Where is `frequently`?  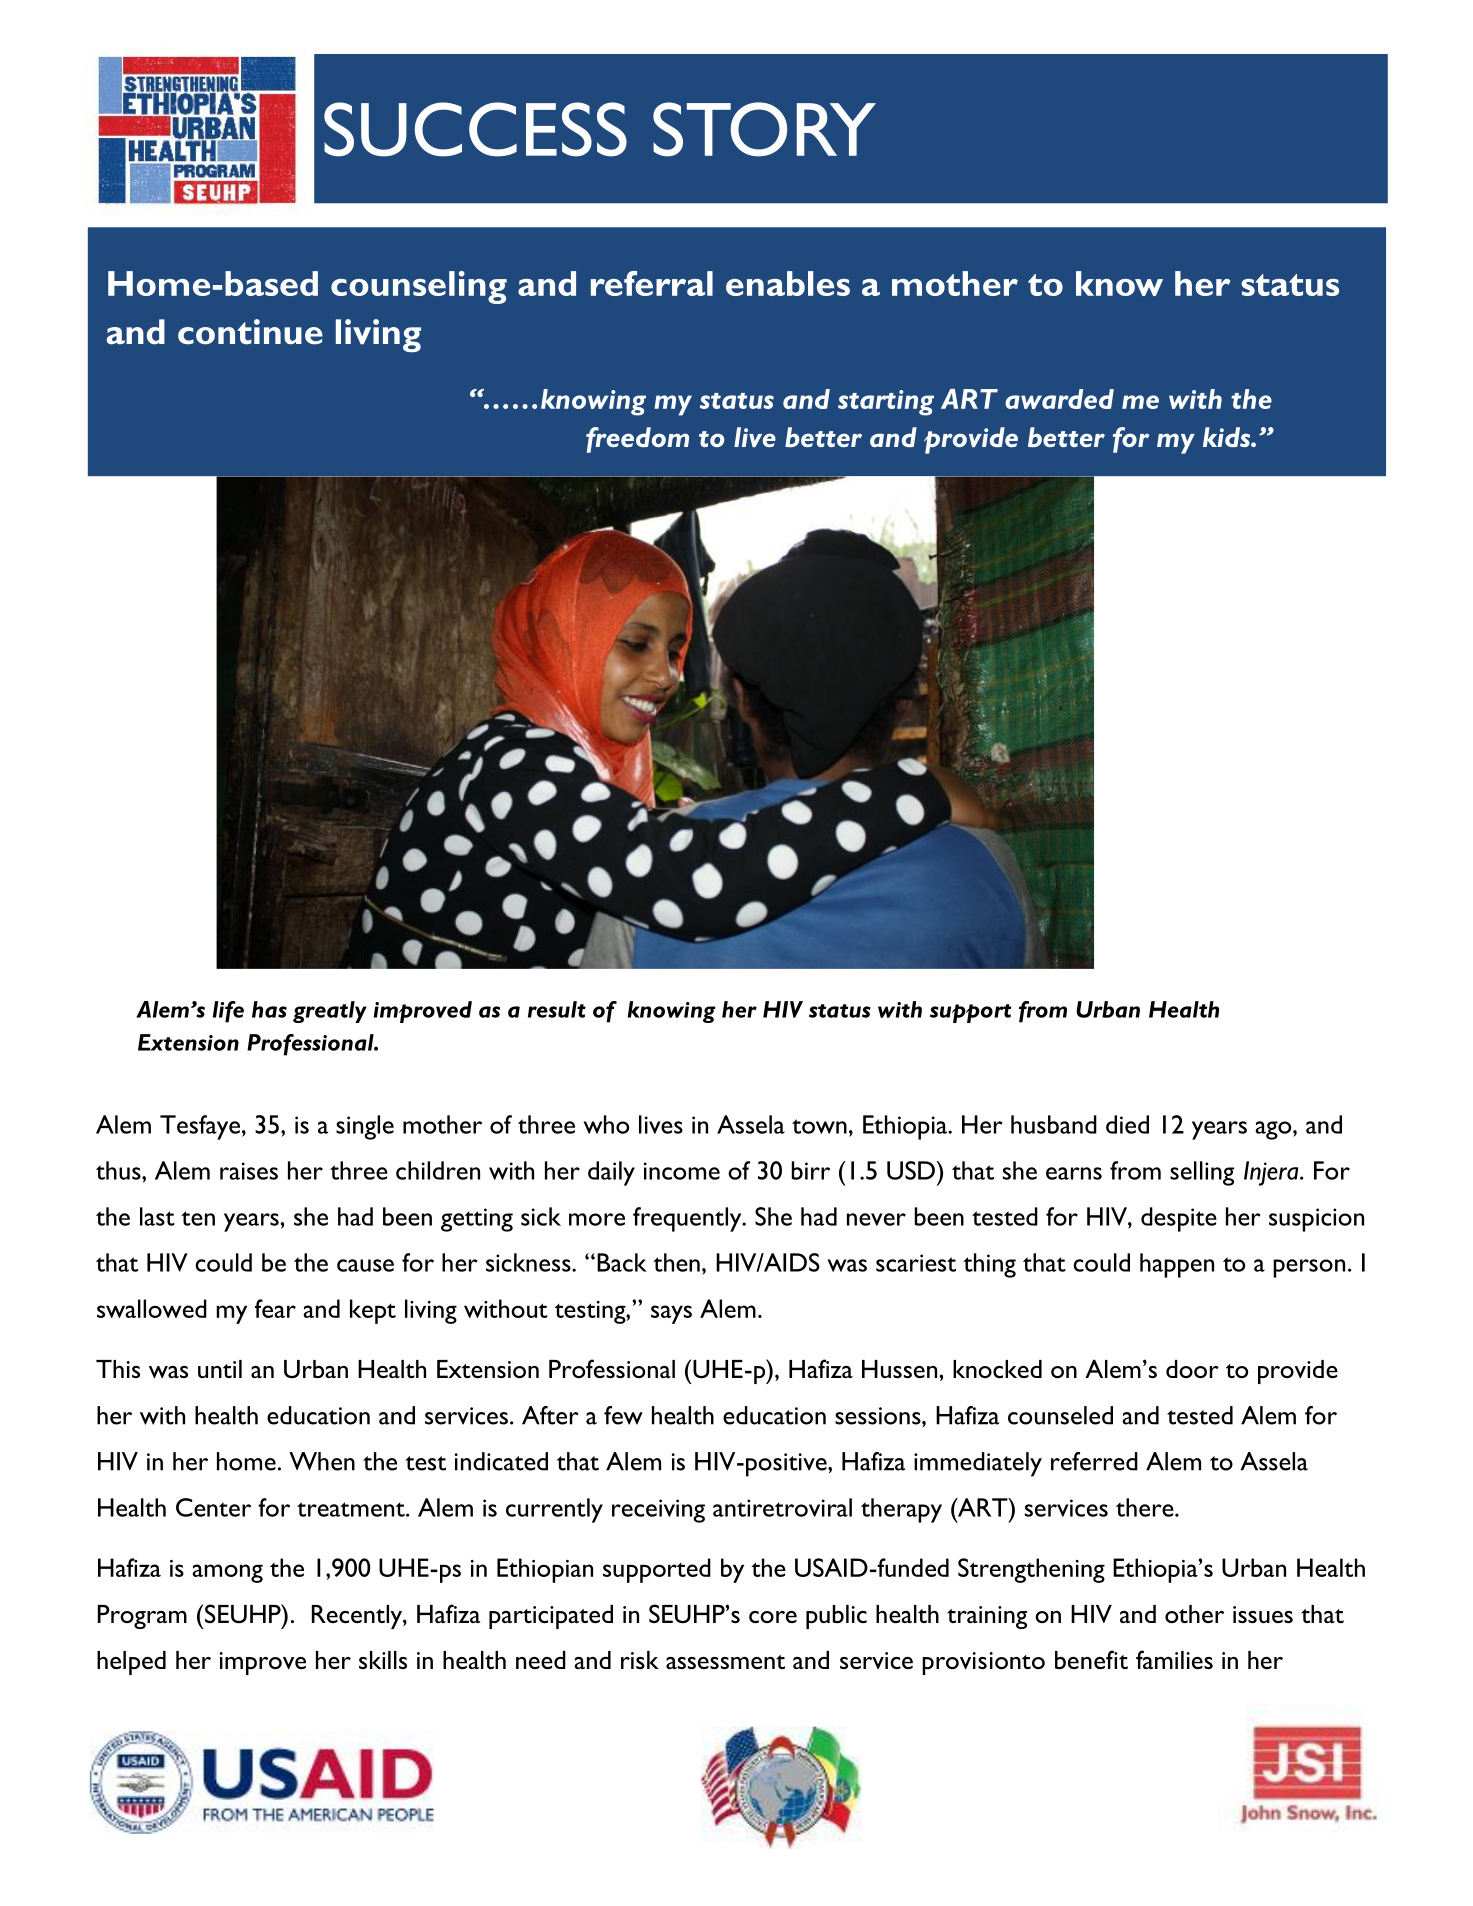
frequently is located at coordinates (688, 1219).
